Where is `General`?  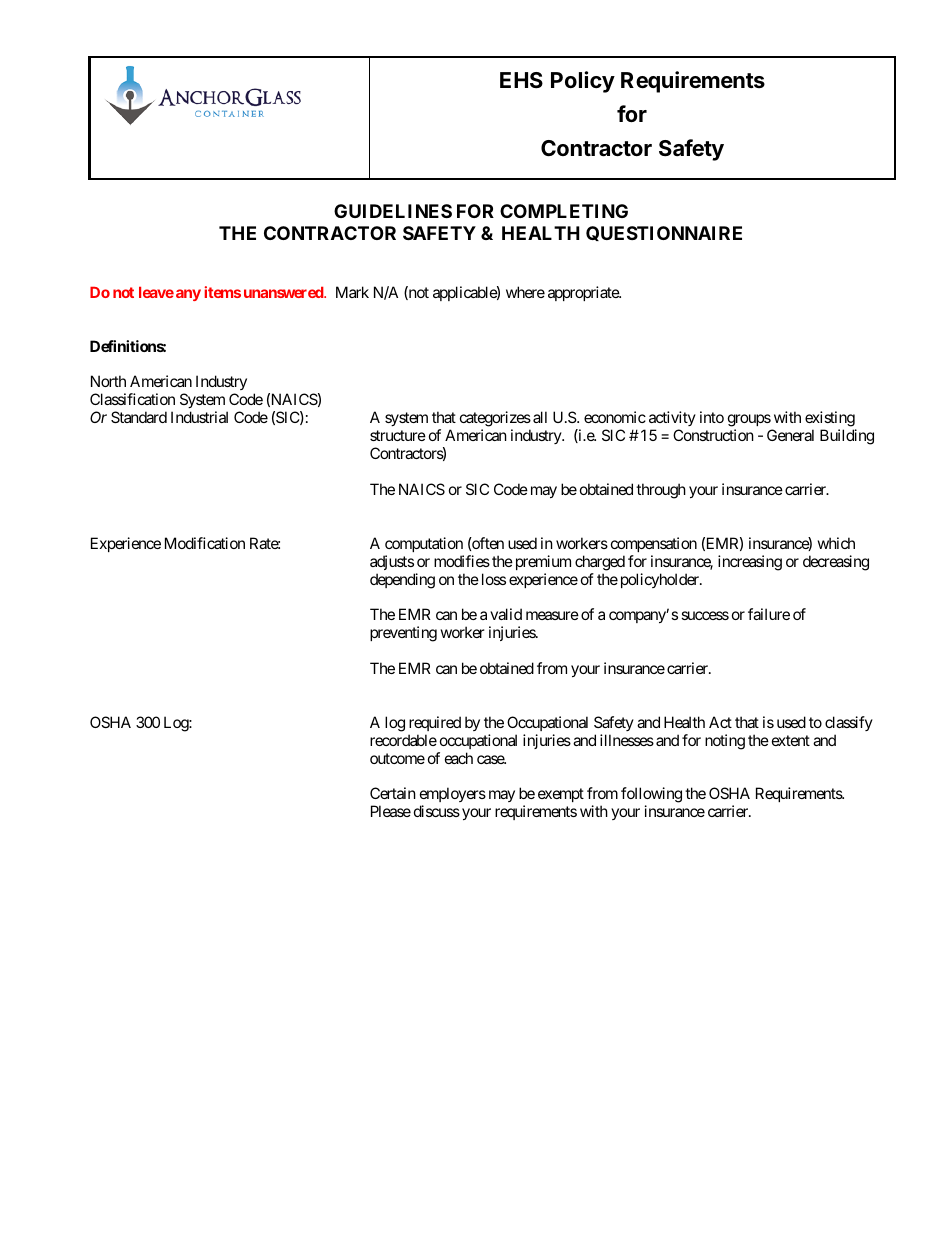 General is located at coordinates (790, 435).
